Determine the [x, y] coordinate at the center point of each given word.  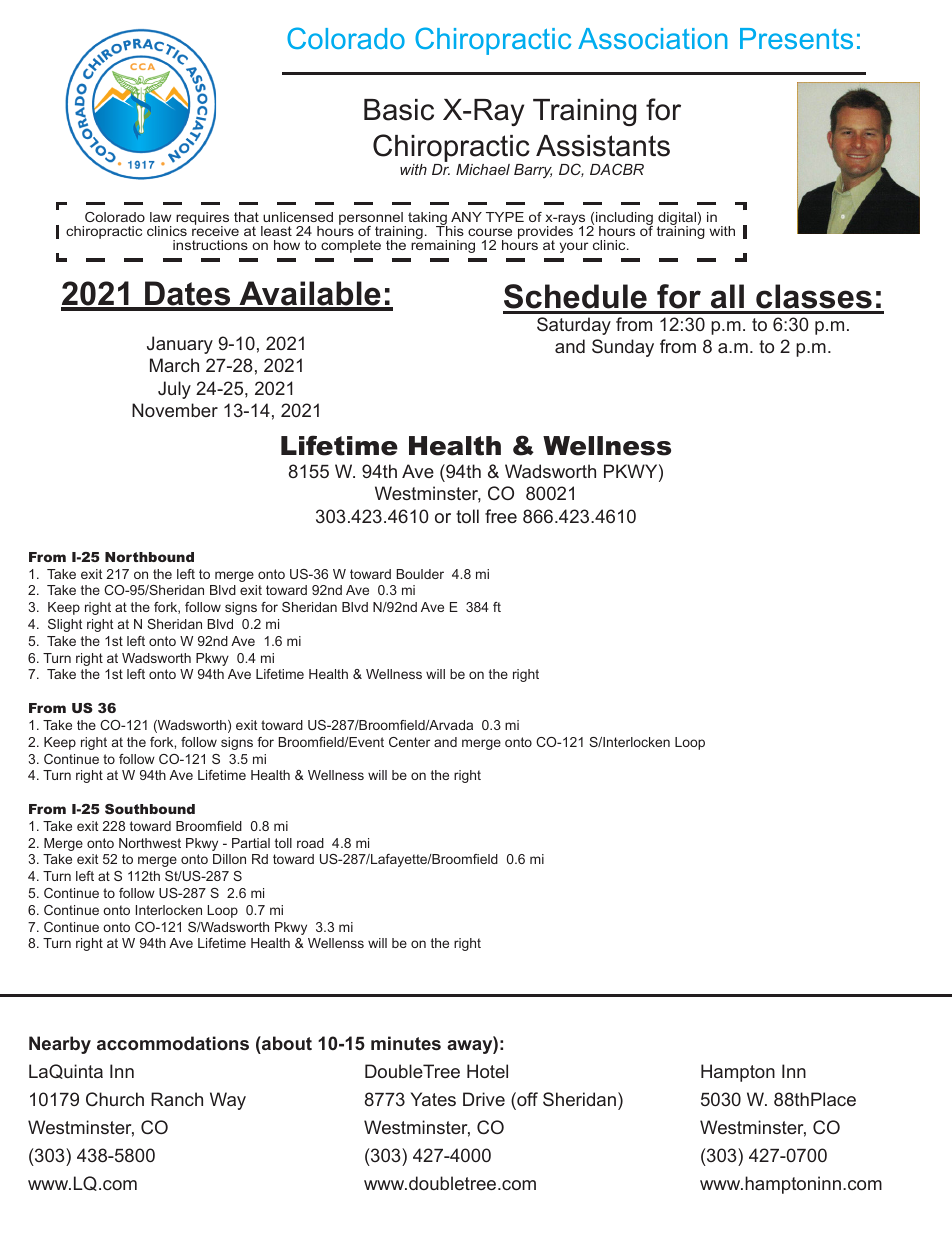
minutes [406, 1043]
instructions [210, 245]
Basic [399, 110]
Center [409, 742]
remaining [443, 245]
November [175, 410]
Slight [65, 625]
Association [652, 38]
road [310, 843]
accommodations [173, 1043]
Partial [251, 843]
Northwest [150, 843]
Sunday [623, 348]
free [501, 516]
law [160, 217]
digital [677, 219]
